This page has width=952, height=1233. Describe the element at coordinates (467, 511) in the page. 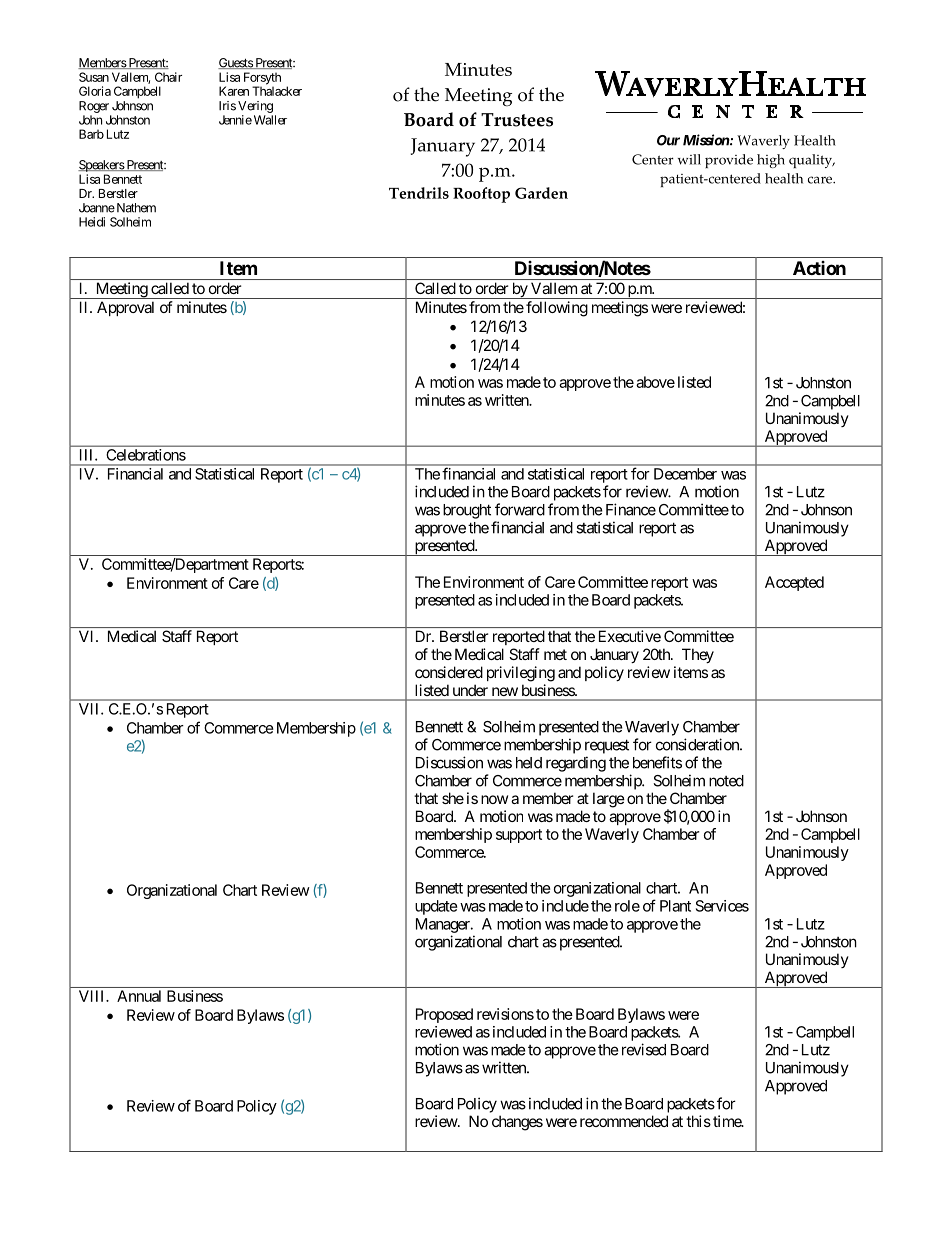

I see `brought` at that location.
